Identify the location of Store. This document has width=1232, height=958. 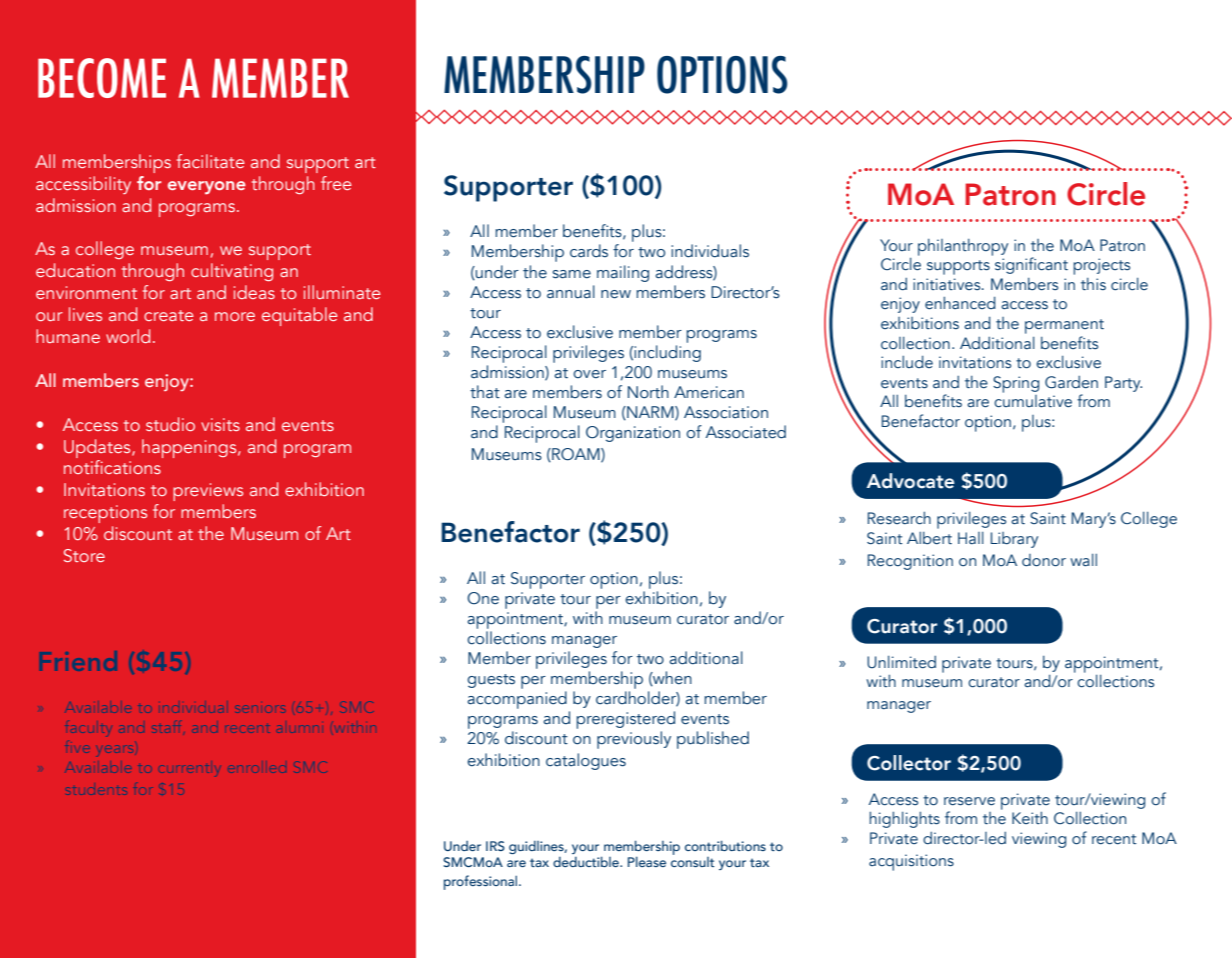
(84, 555).
